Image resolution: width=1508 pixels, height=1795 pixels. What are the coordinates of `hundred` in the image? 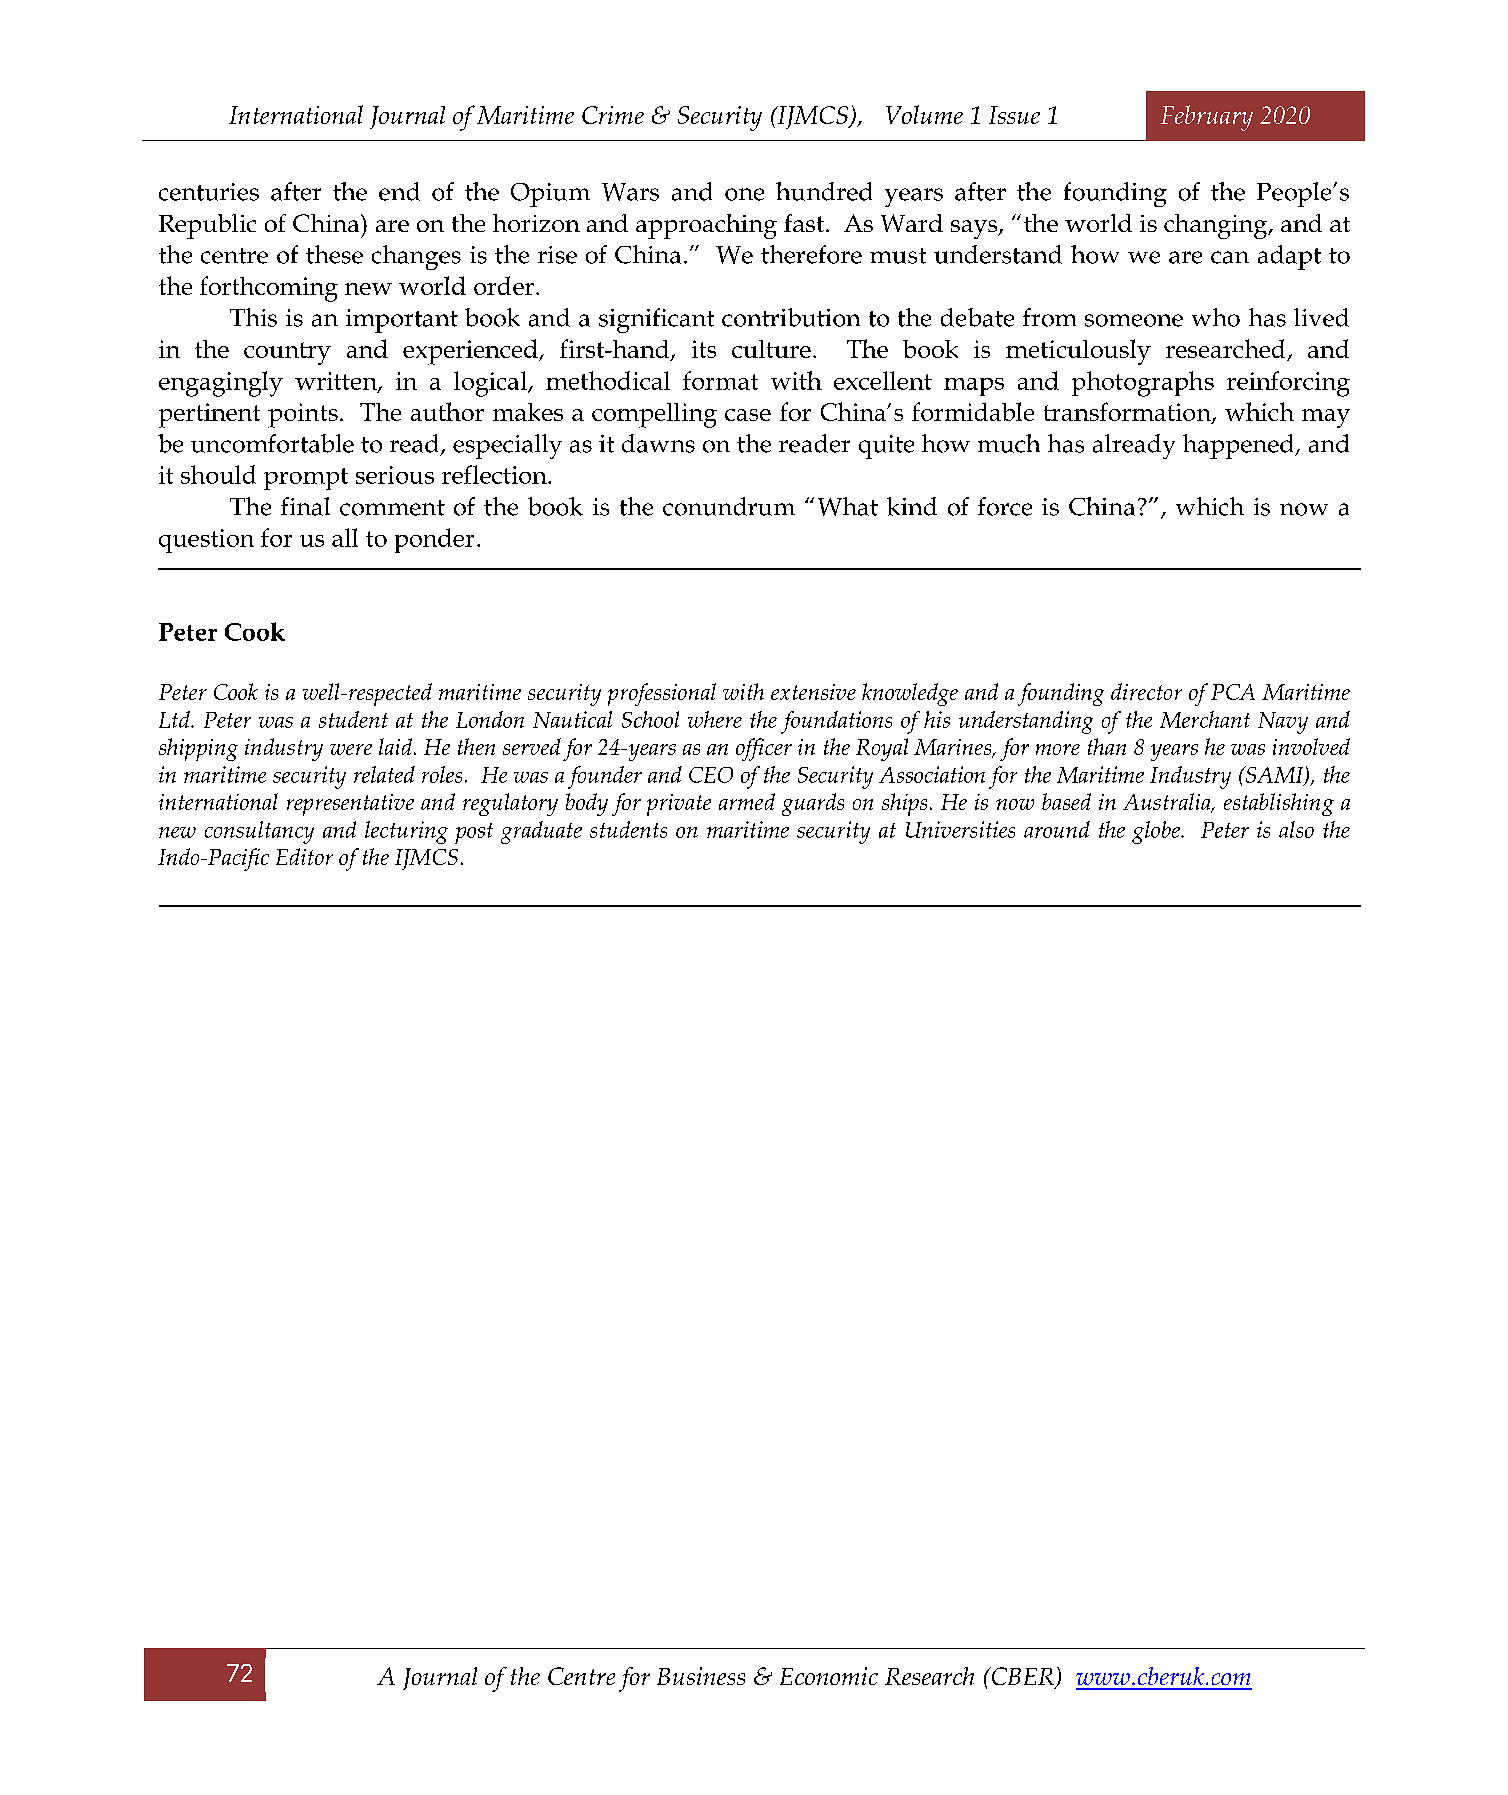 It's located at (824, 191).
